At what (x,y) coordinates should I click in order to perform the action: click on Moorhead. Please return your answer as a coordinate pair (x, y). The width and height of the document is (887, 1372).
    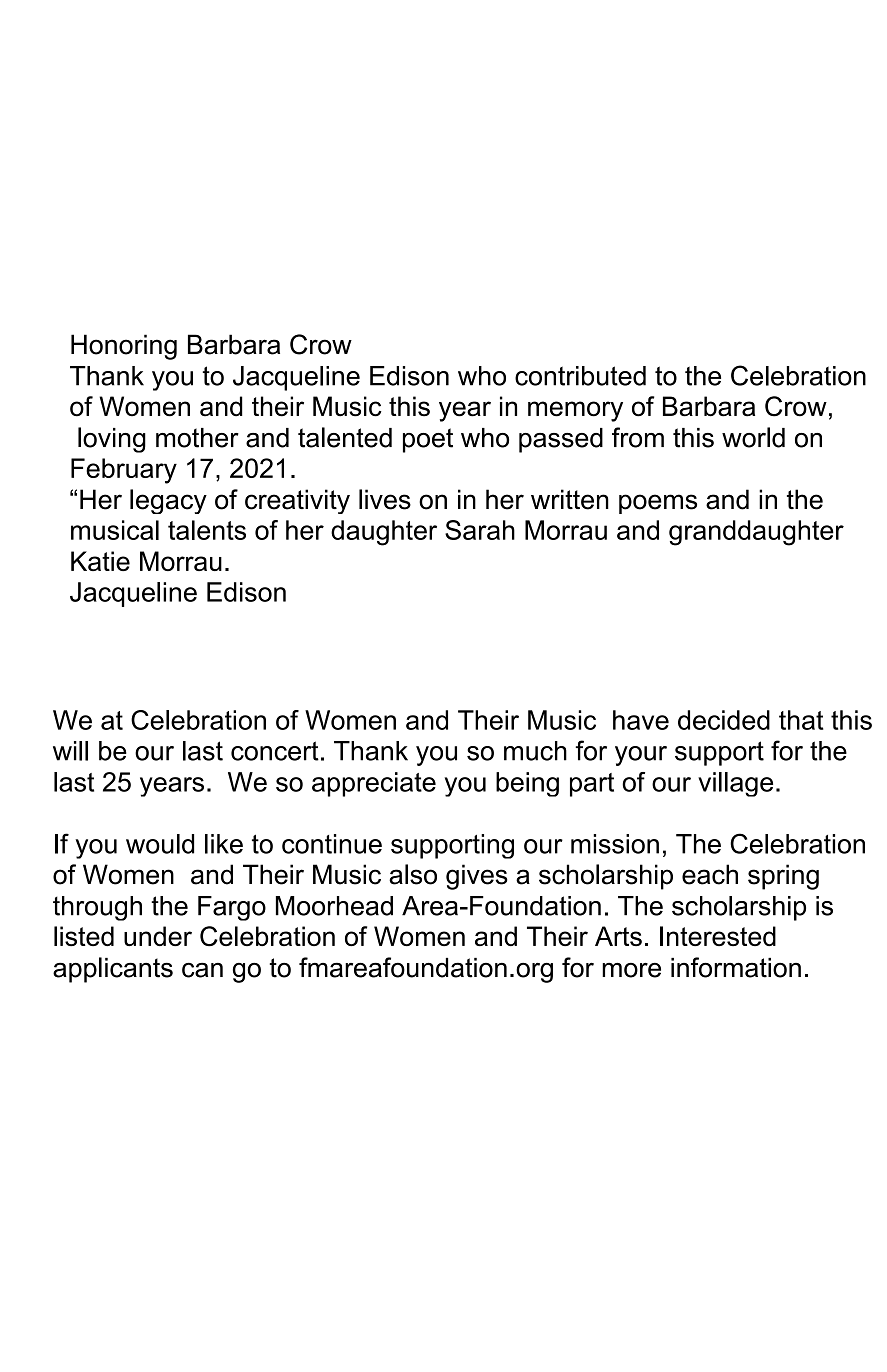
    Looking at the image, I should click on (334, 906).
